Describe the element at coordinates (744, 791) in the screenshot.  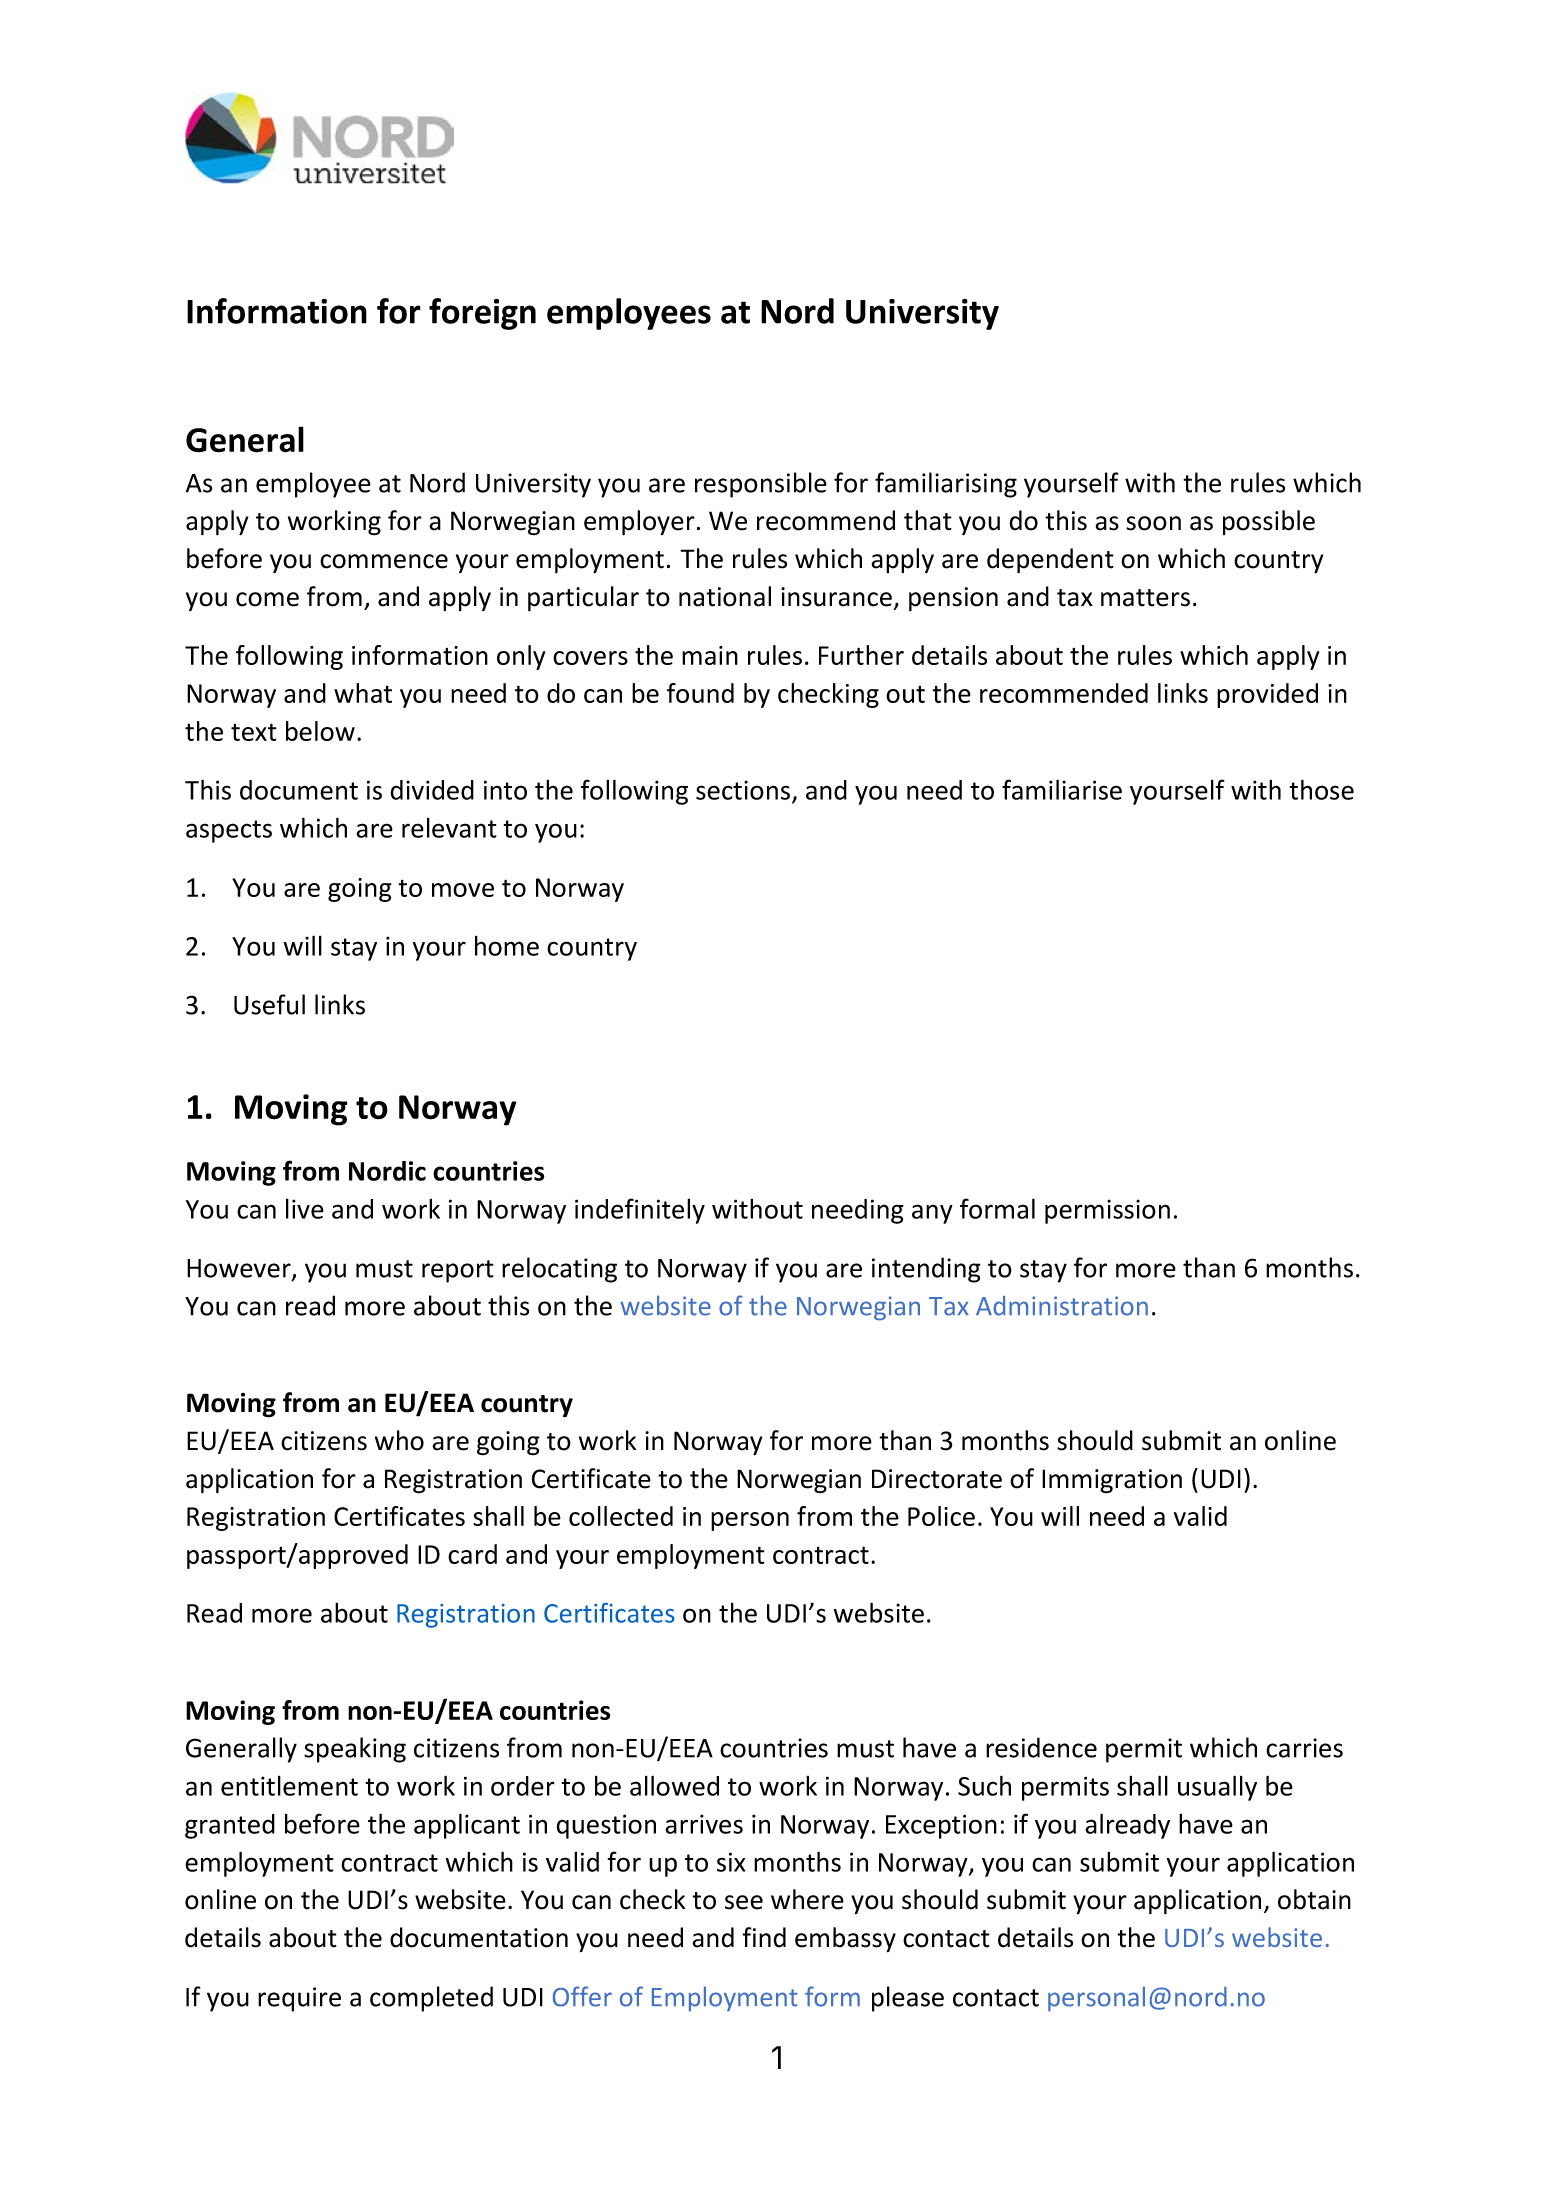
I see `sections` at that location.
